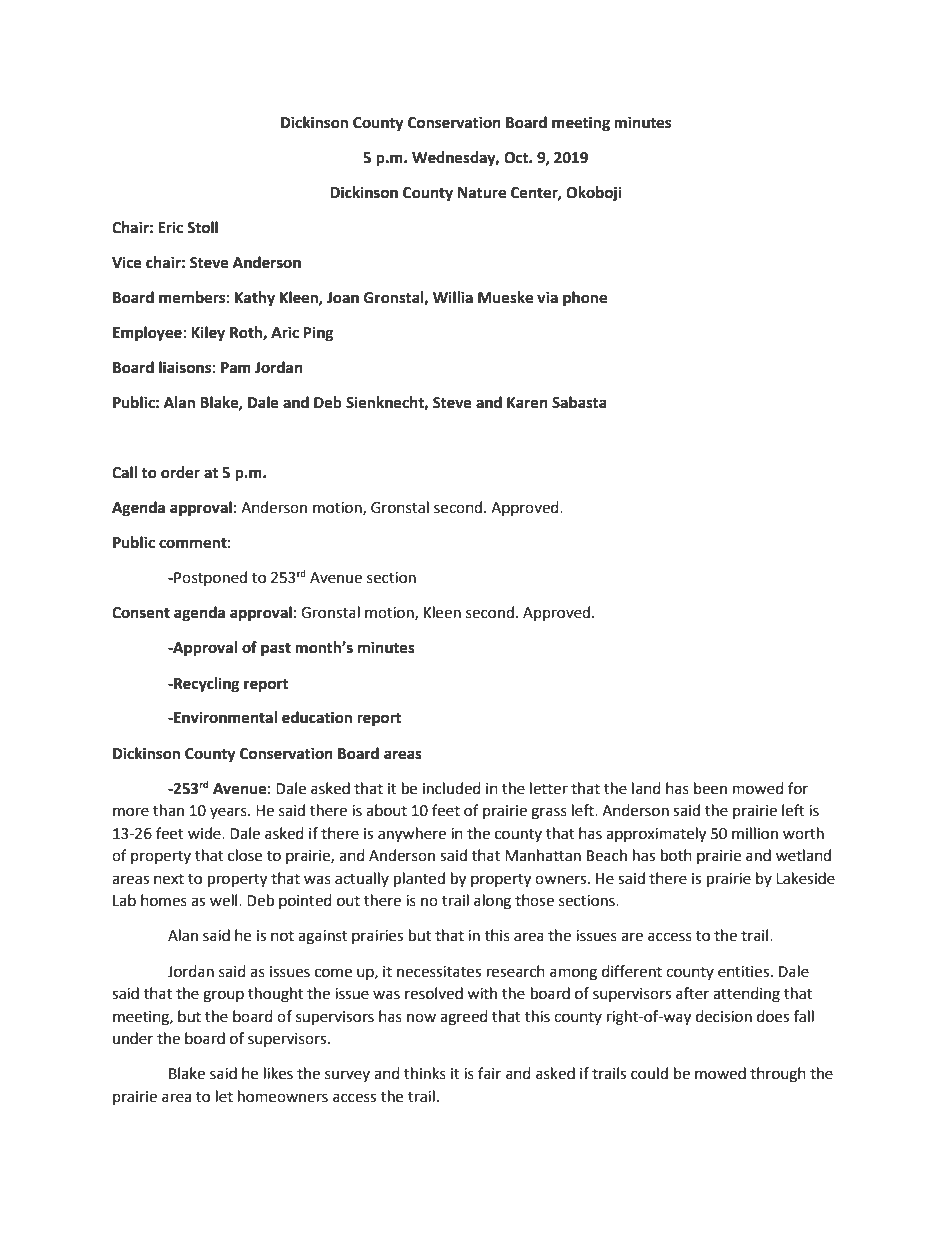  What do you see at coordinates (229, 813) in the page?
I see `years` at bounding box center [229, 813].
